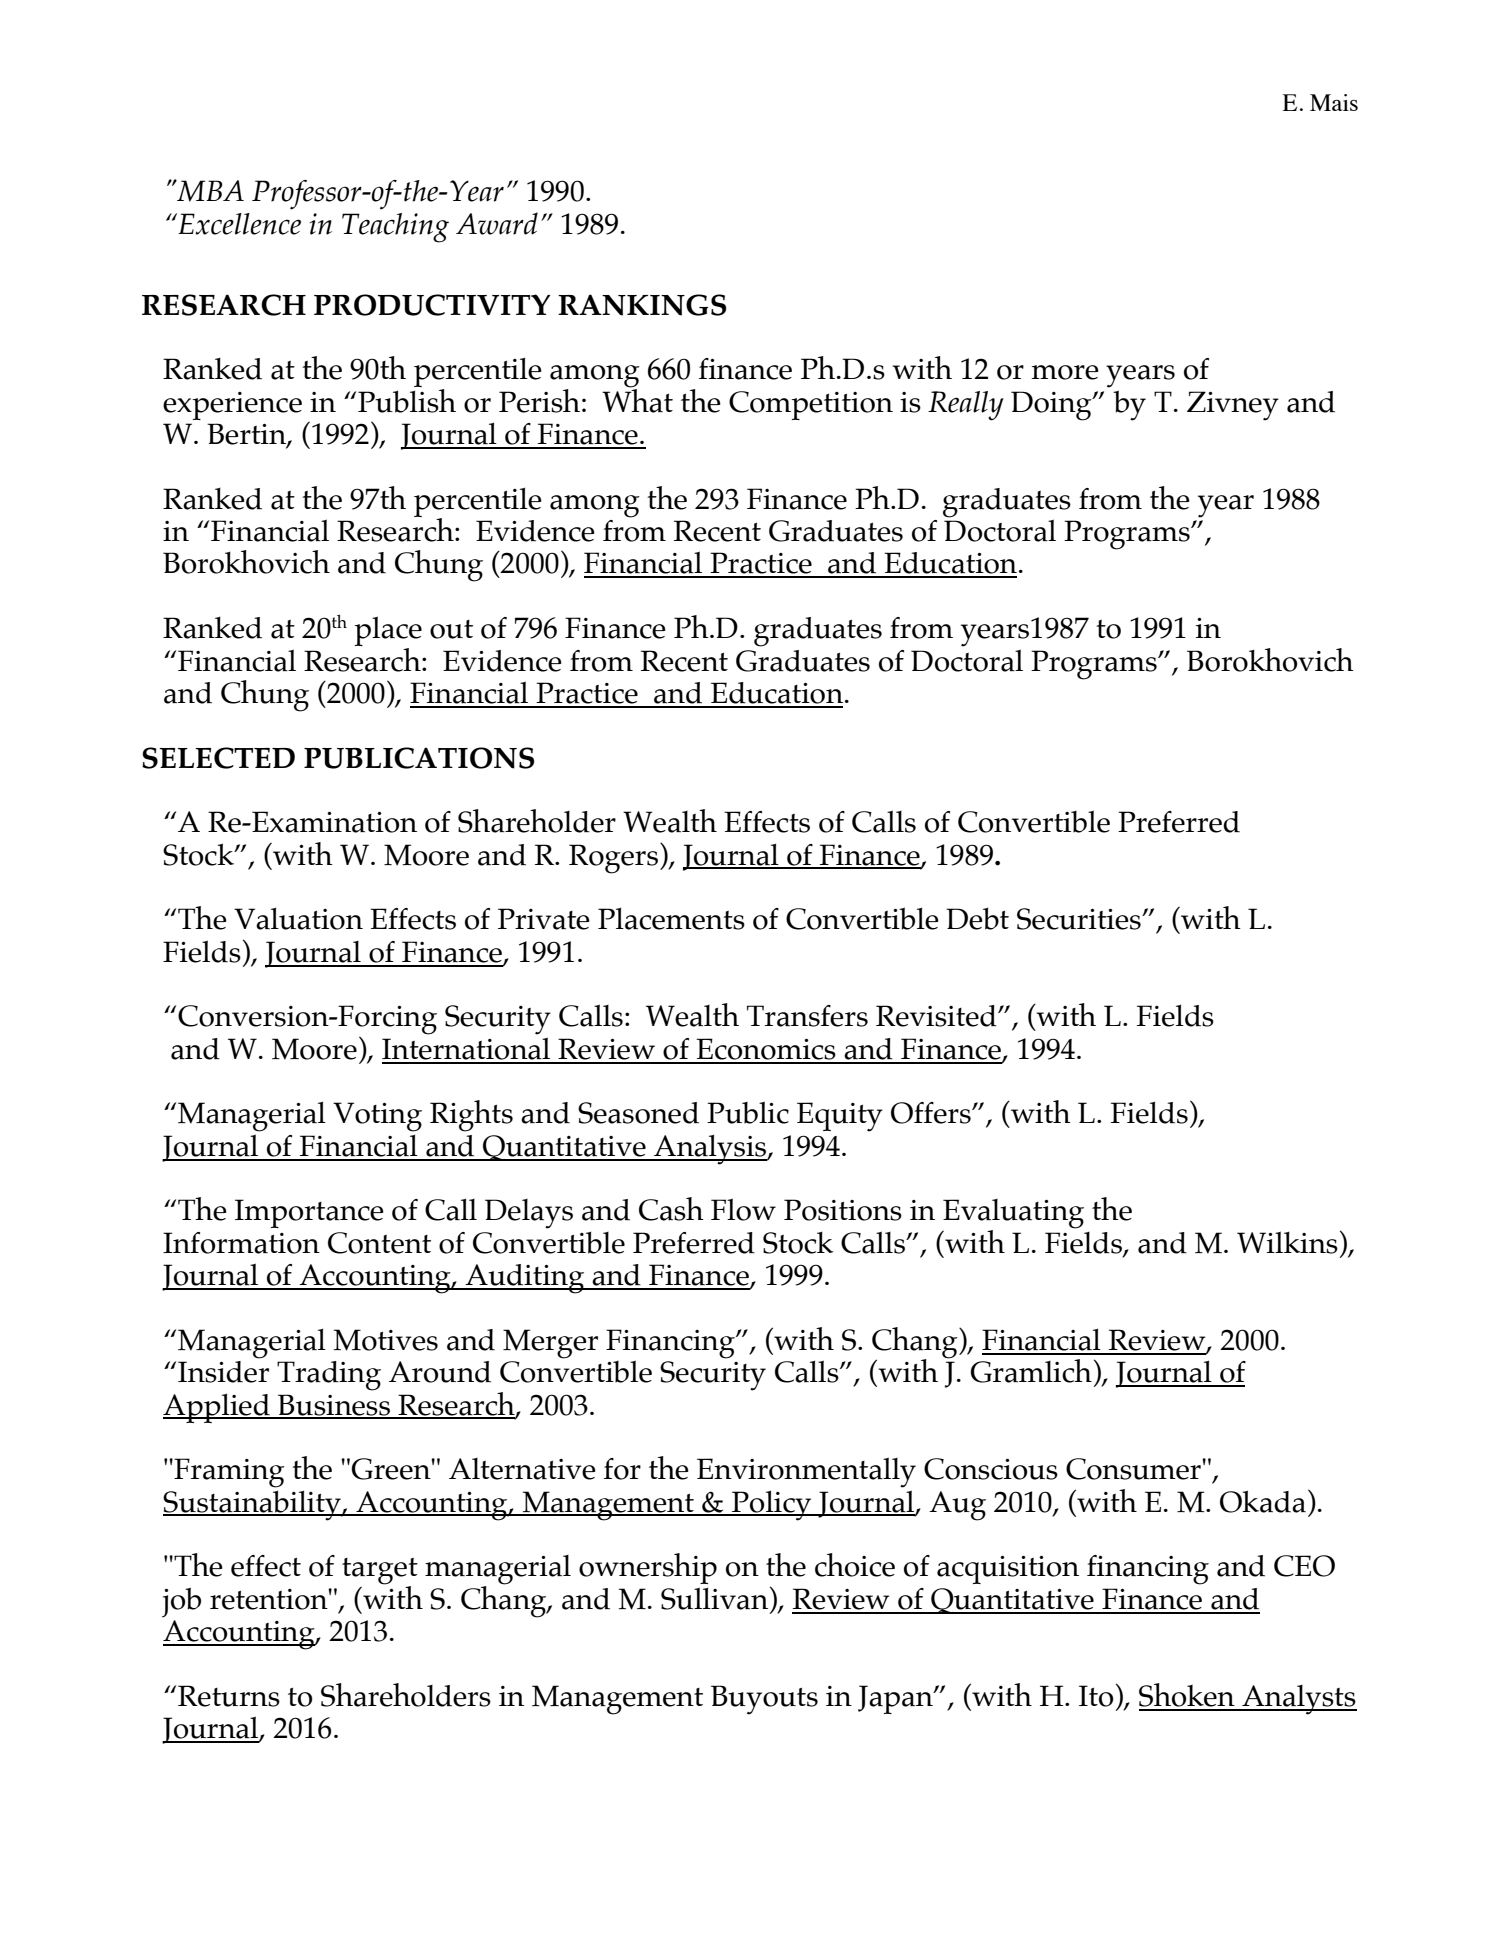  I want to click on Rogers, so click(613, 859).
